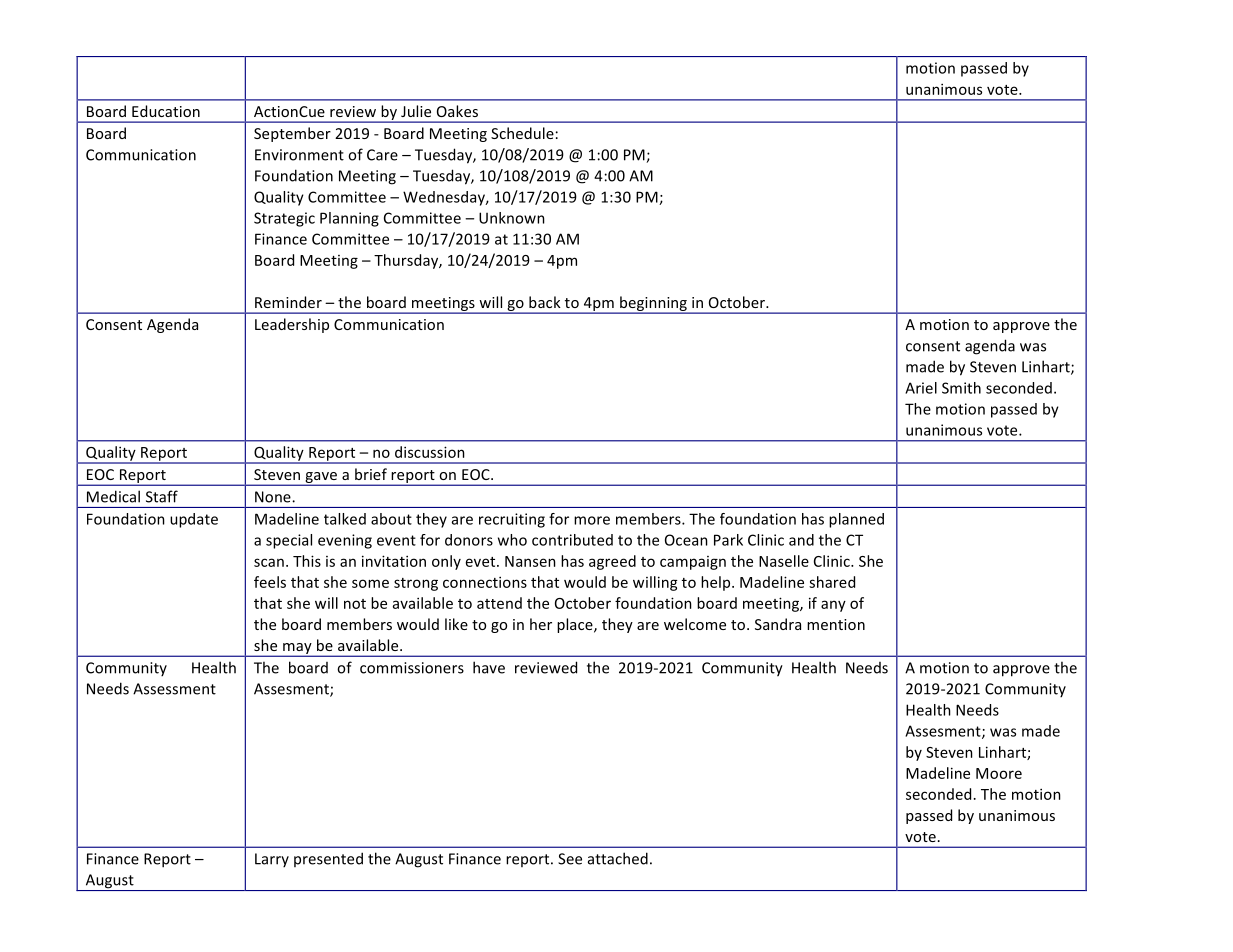  What do you see at coordinates (292, 325) in the screenshot?
I see `Leadership` at bounding box center [292, 325].
